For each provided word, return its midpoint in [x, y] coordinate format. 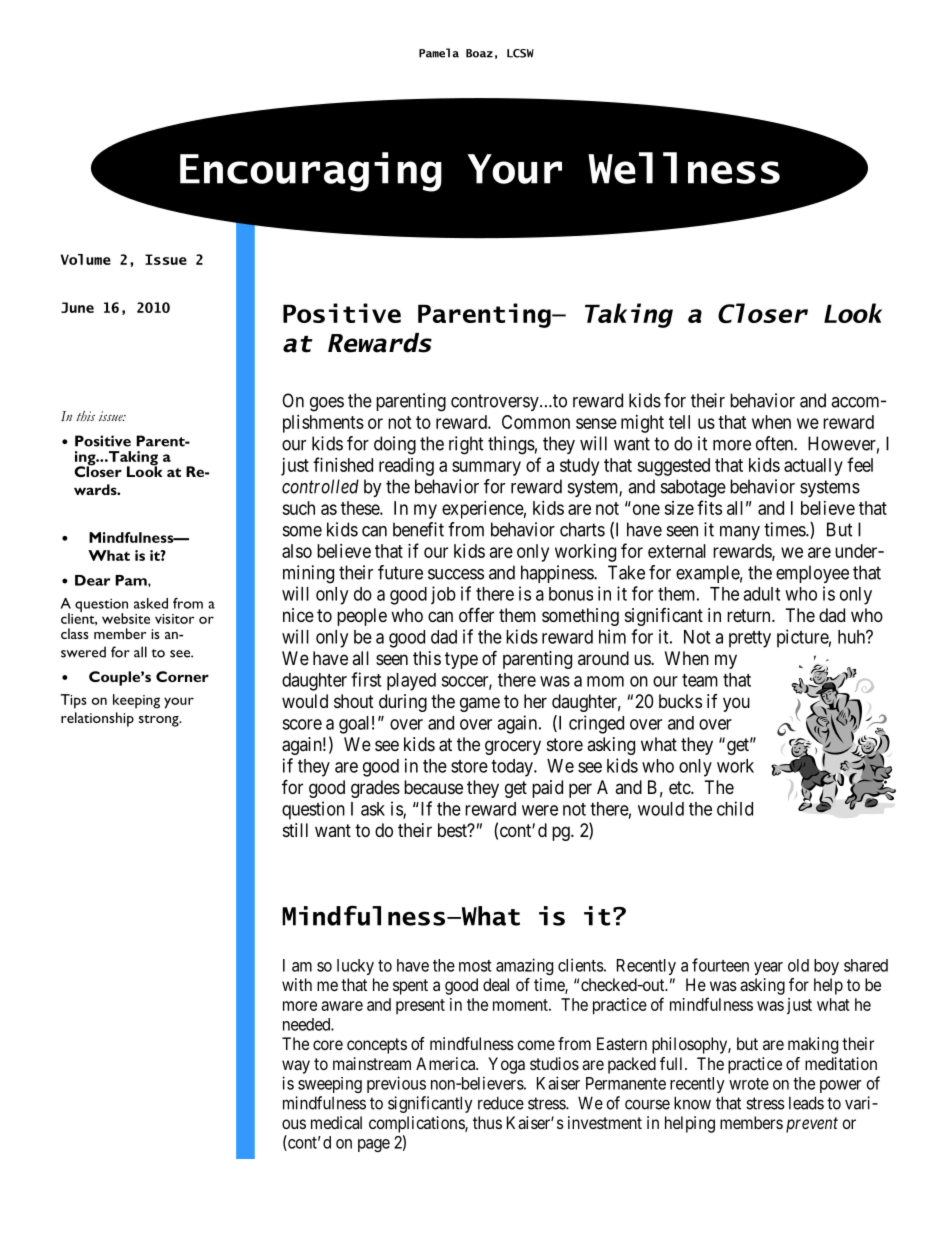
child [735, 808]
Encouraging [311, 172]
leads [806, 1103]
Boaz [479, 53]
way [296, 1067]
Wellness [684, 168]
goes [327, 404]
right [466, 445]
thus [487, 1122]
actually [813, 467]
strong [160, 721]
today [513, 768]
